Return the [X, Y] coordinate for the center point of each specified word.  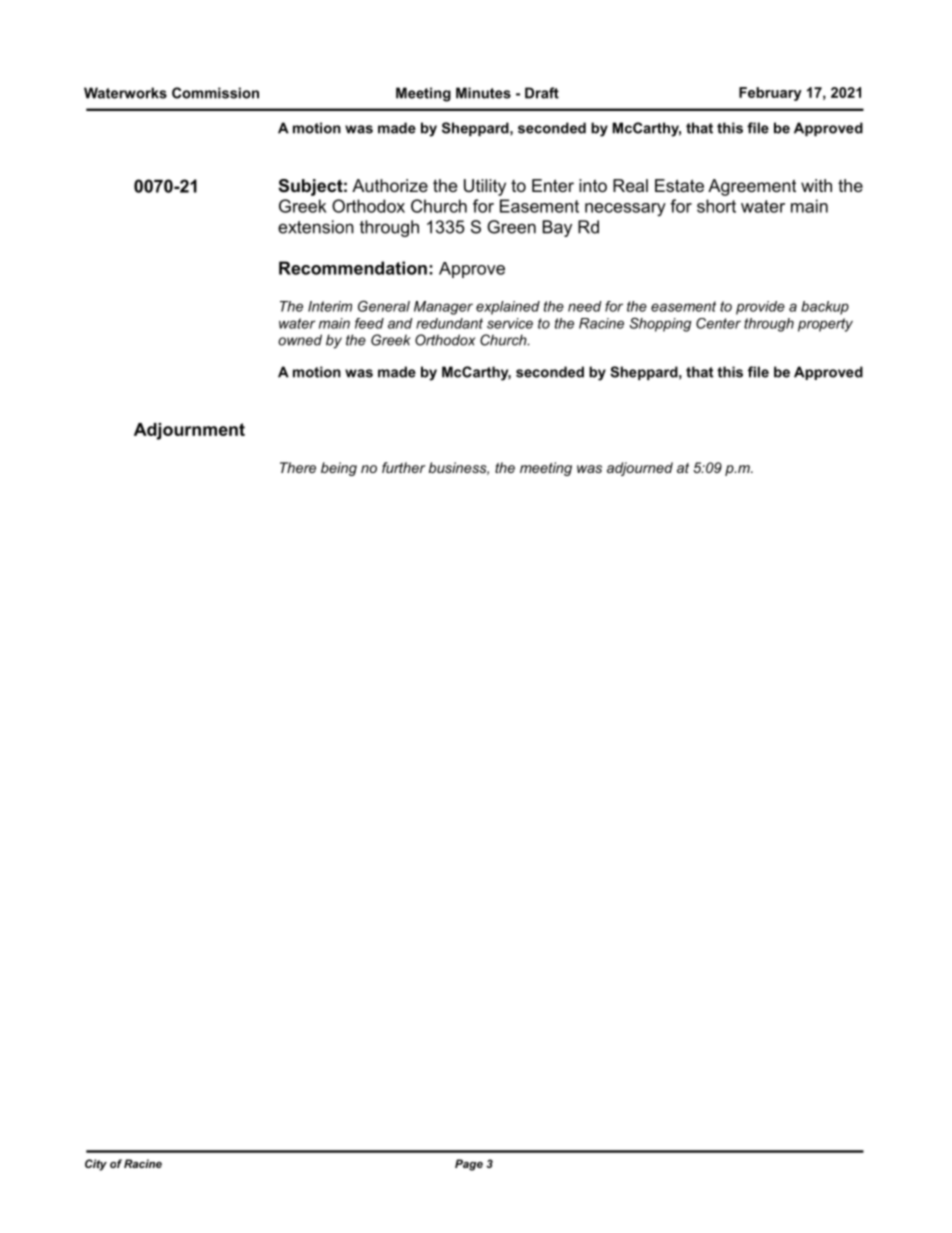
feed [369, 323]
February [770, 94]
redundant [449, 323]
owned [300, 340]
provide [760, 308]
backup [825, 308]
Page [469, 1165]
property [825, 325]
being [339, 469]
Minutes [483, 93]
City [96, 1165]
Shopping [660, 324]
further [404, 467]
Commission [215, 93]
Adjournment [189, 431]
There [298, 467]
